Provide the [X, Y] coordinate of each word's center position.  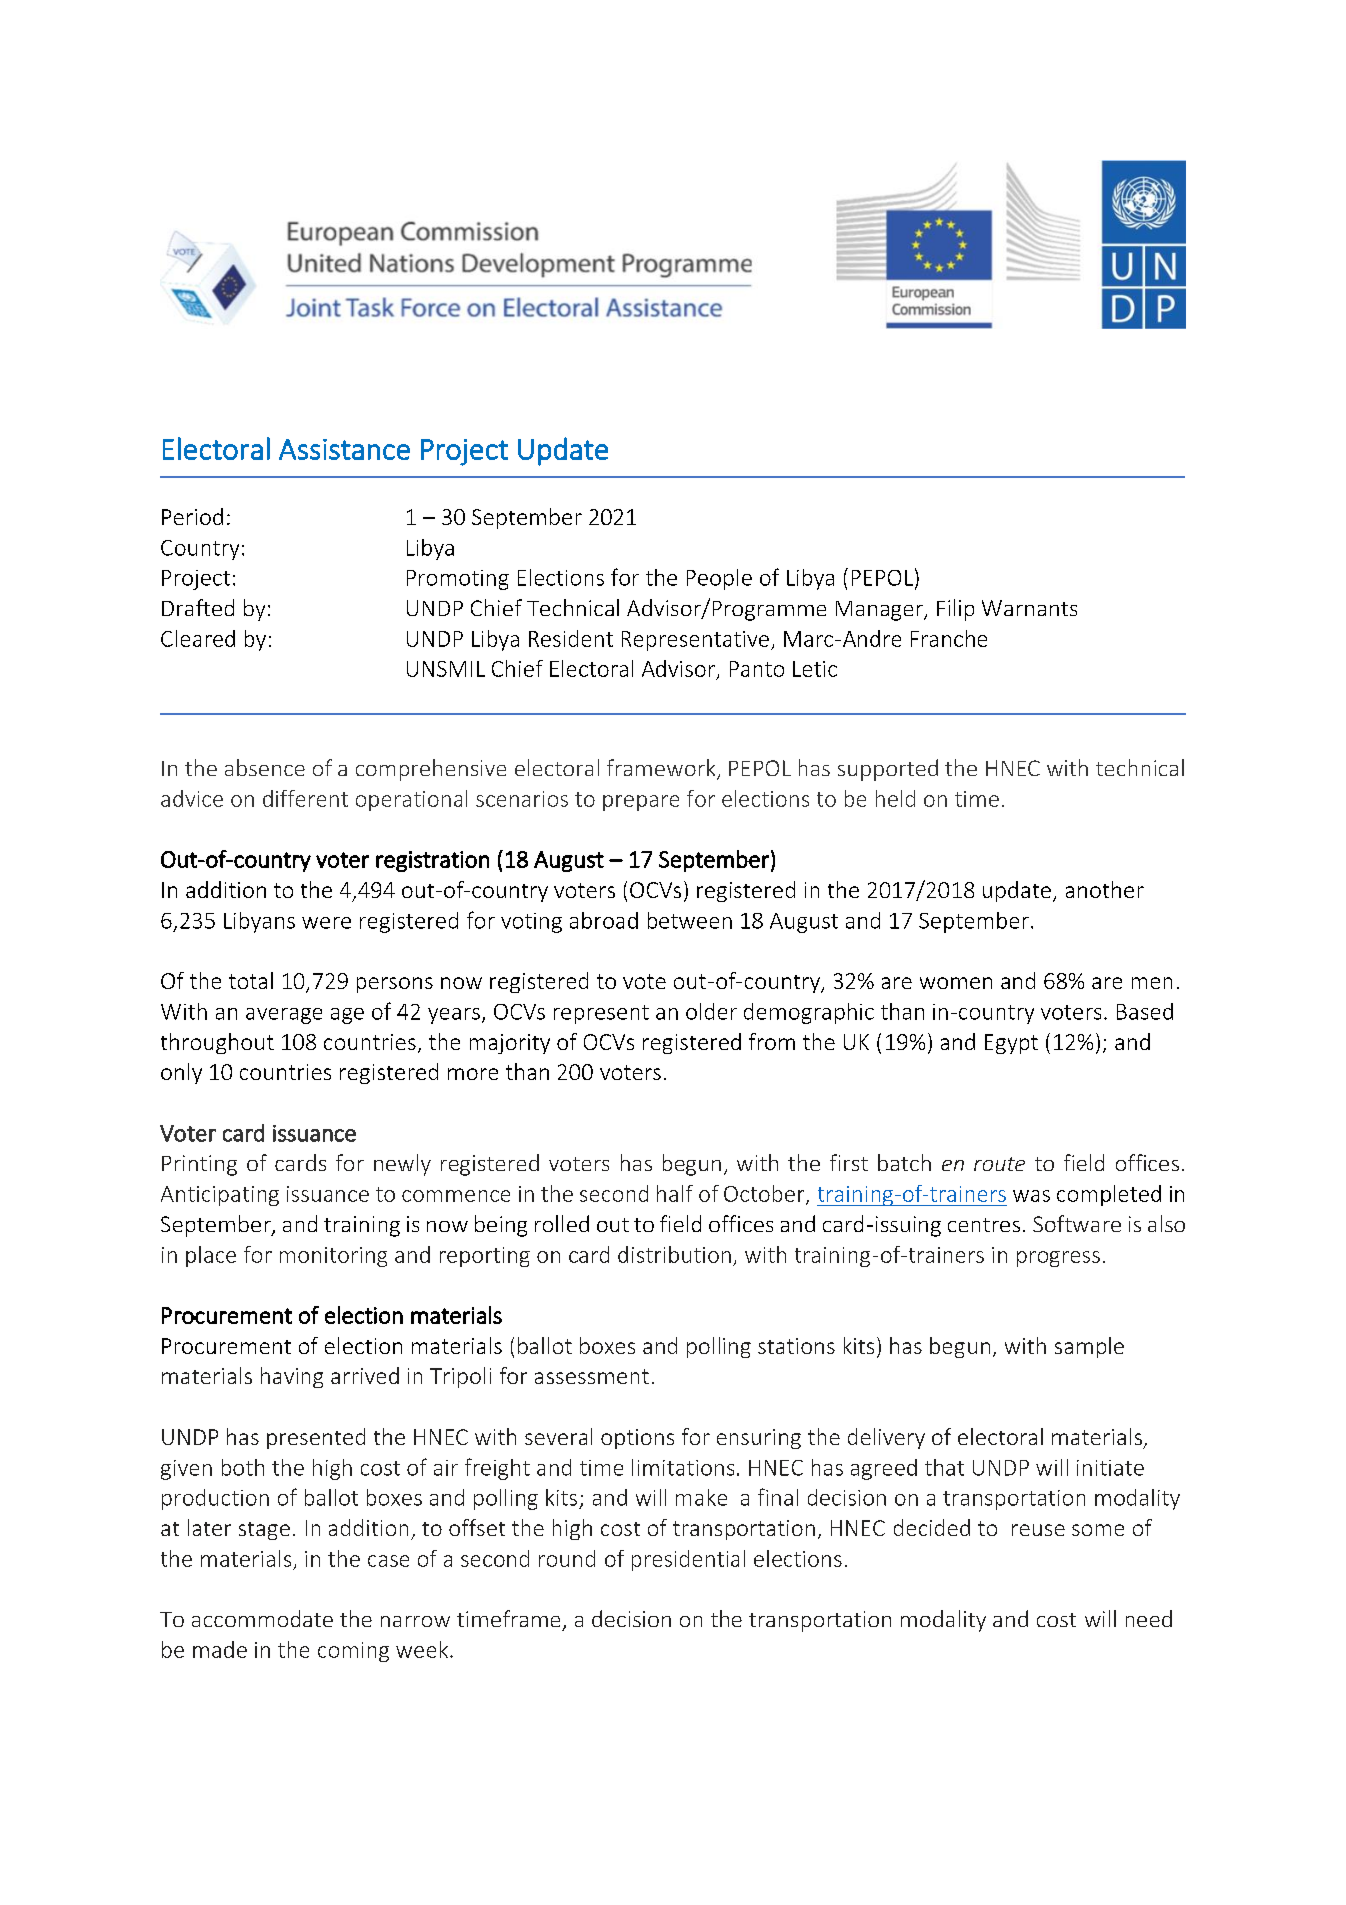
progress [1058, 1259]
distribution [674, 1254]
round [567, 1558]
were [326, 923]
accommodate [262, 1618]
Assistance [344, 449]
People [719, 579]
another [1105, 889]
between [690, 920]
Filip [955, 610]
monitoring [333, 1257]
